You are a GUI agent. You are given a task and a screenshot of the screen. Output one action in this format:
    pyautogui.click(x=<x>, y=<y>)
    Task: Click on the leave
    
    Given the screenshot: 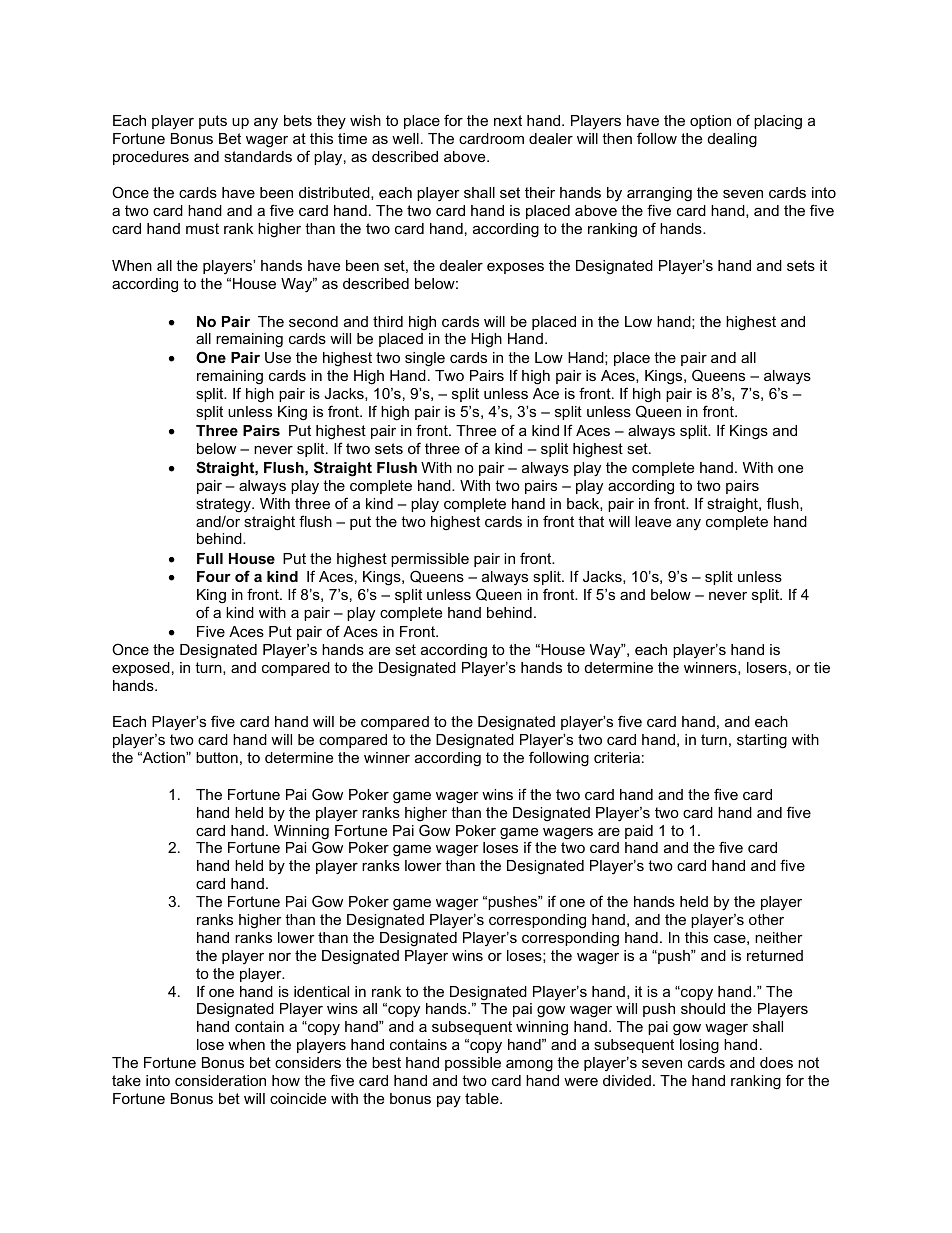 What is the action you would take?
    pyautogui.click(x=653, y=521)
